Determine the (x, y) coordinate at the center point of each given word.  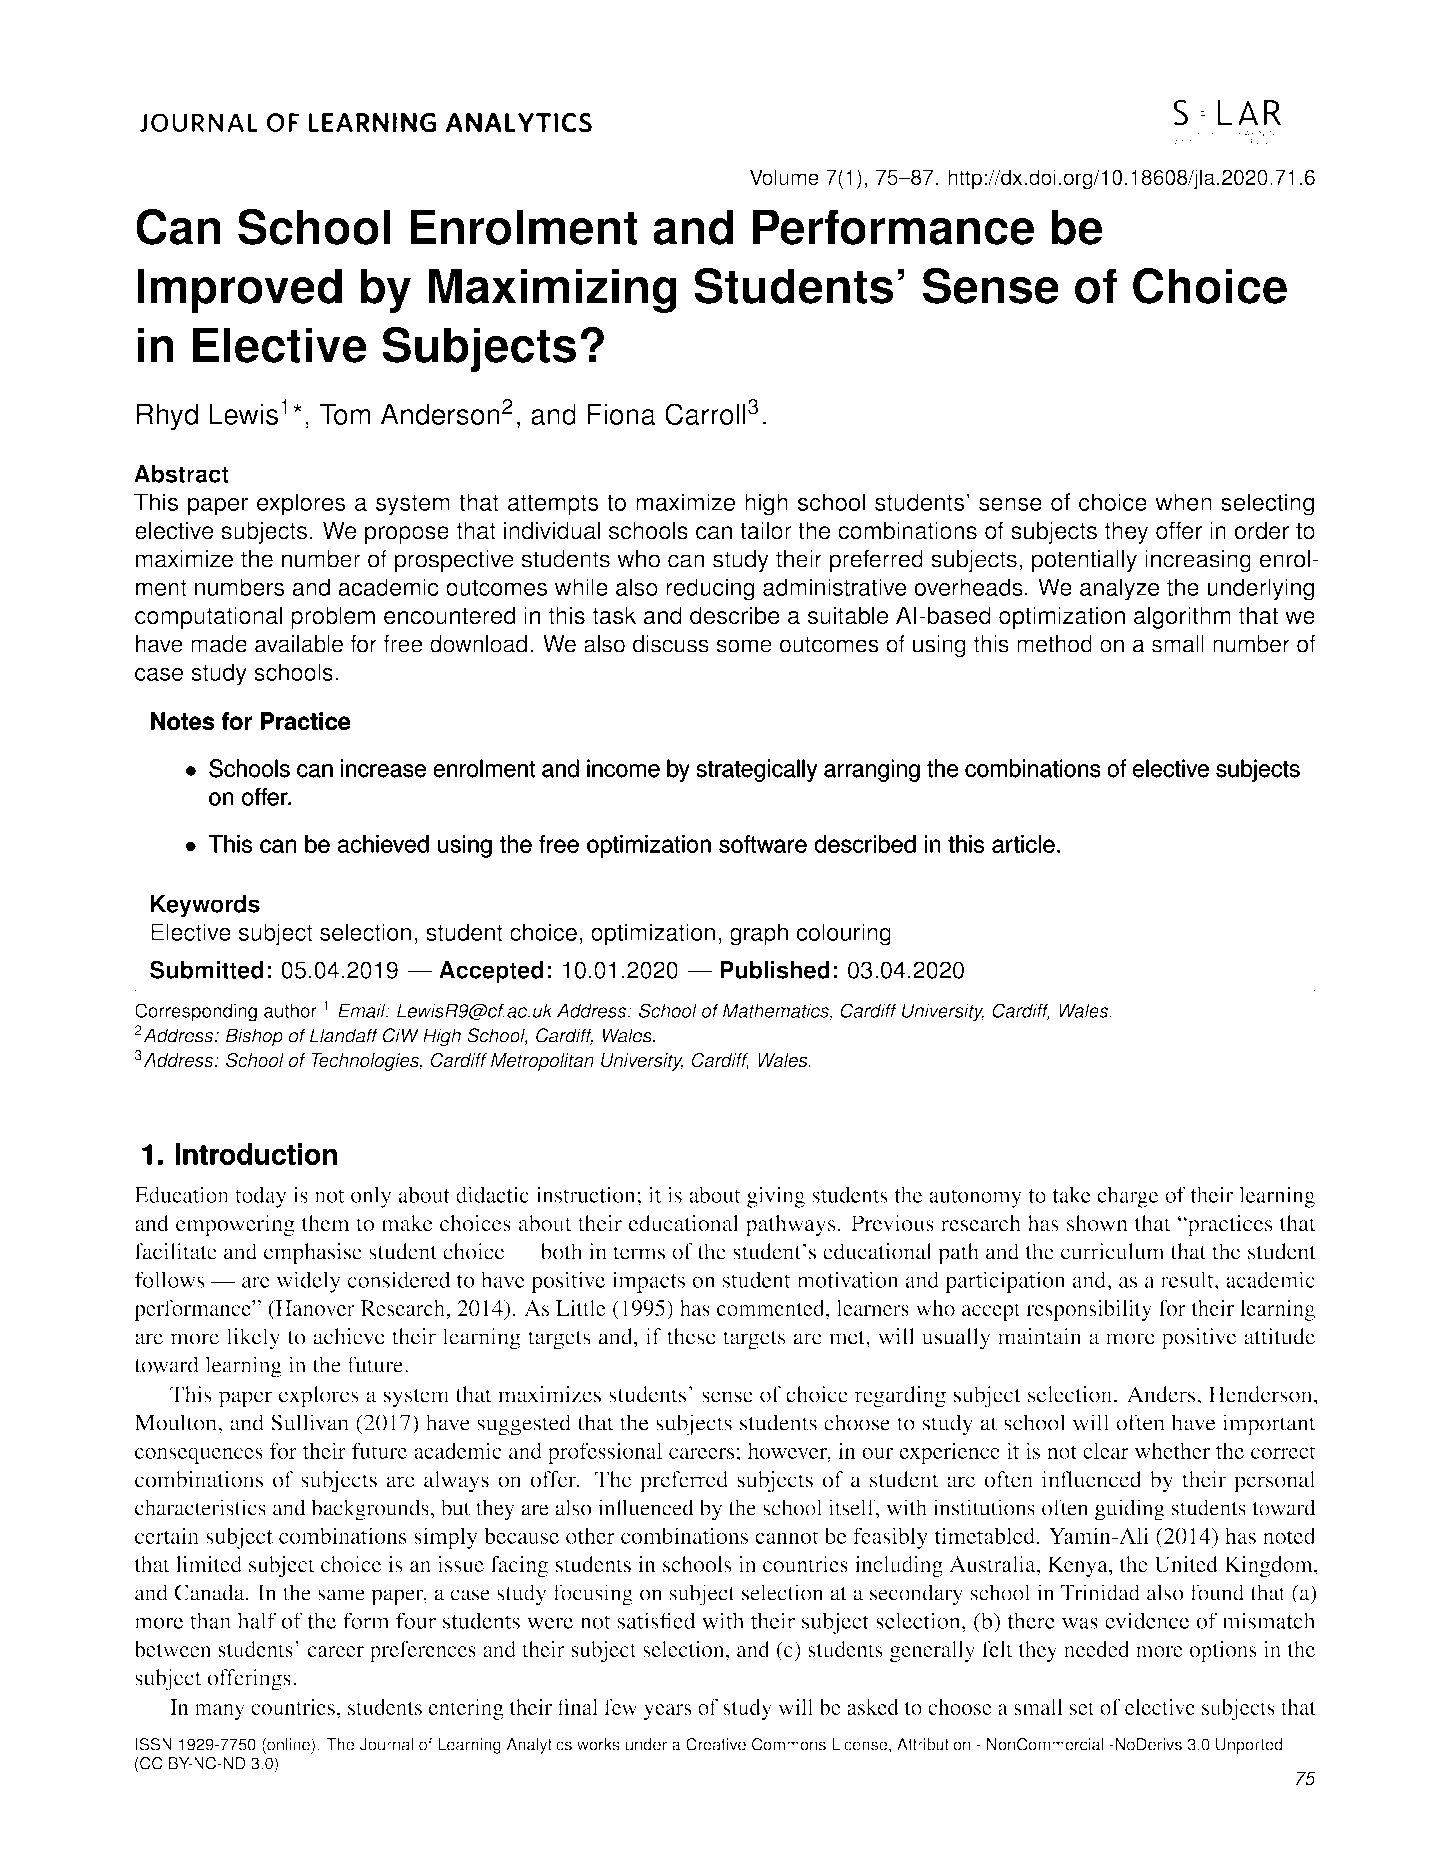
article (1023, 844)
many (219, 1712)
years (668, 1712)
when (1183, 502)
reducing (710, 589)
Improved (239, 290)
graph (759, 934)
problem (333, 617)
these (691, 1336)
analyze (1120, 589)
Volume (784, 177)
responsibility (1089, 1310)
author (290, 1010)
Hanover (314, 1309)
